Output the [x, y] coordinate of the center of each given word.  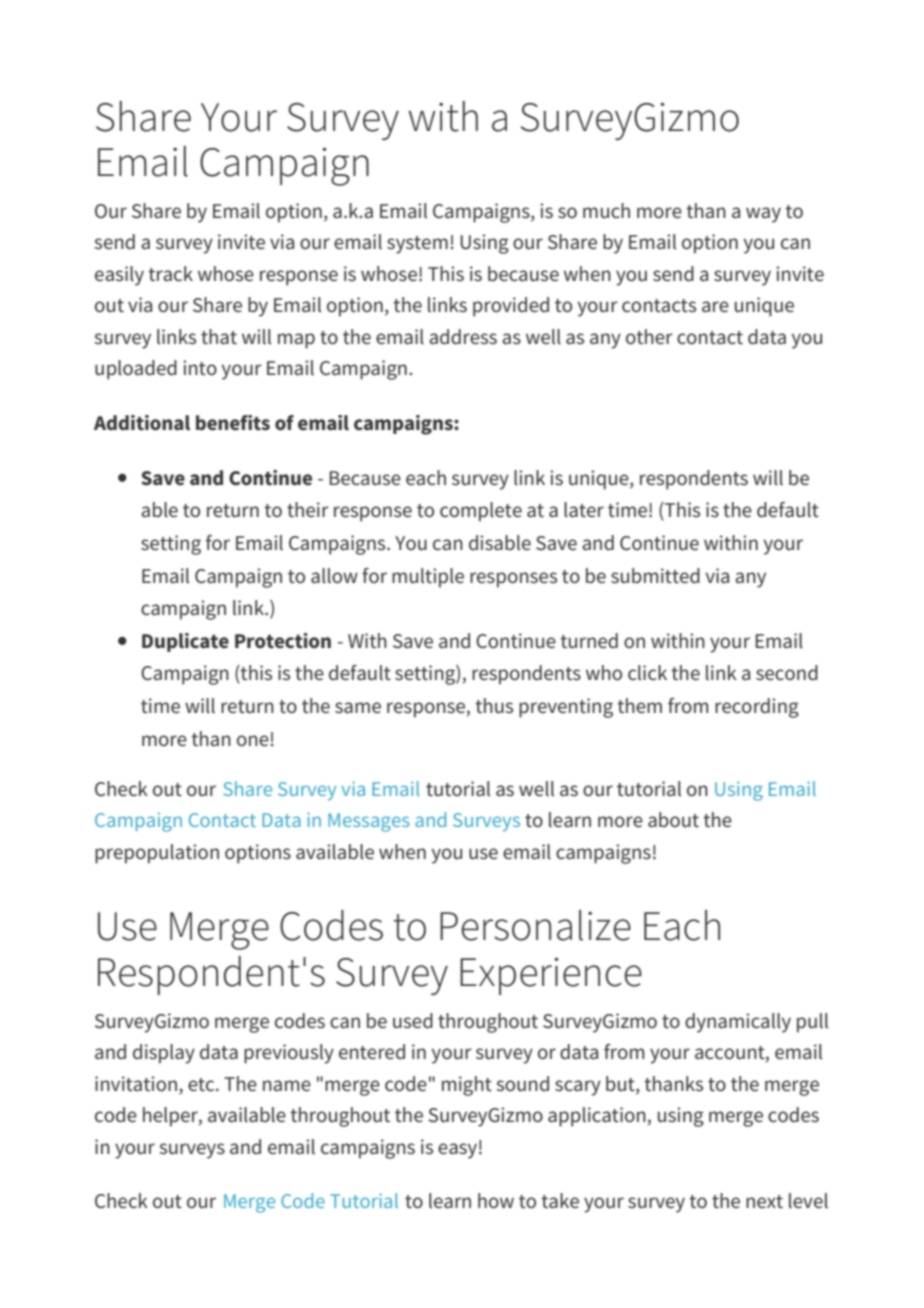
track [170, 274]
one [253, 741]
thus [494, 706]
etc [202, 1085]
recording [757, 708]
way [763, 215]
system [417, 245]
